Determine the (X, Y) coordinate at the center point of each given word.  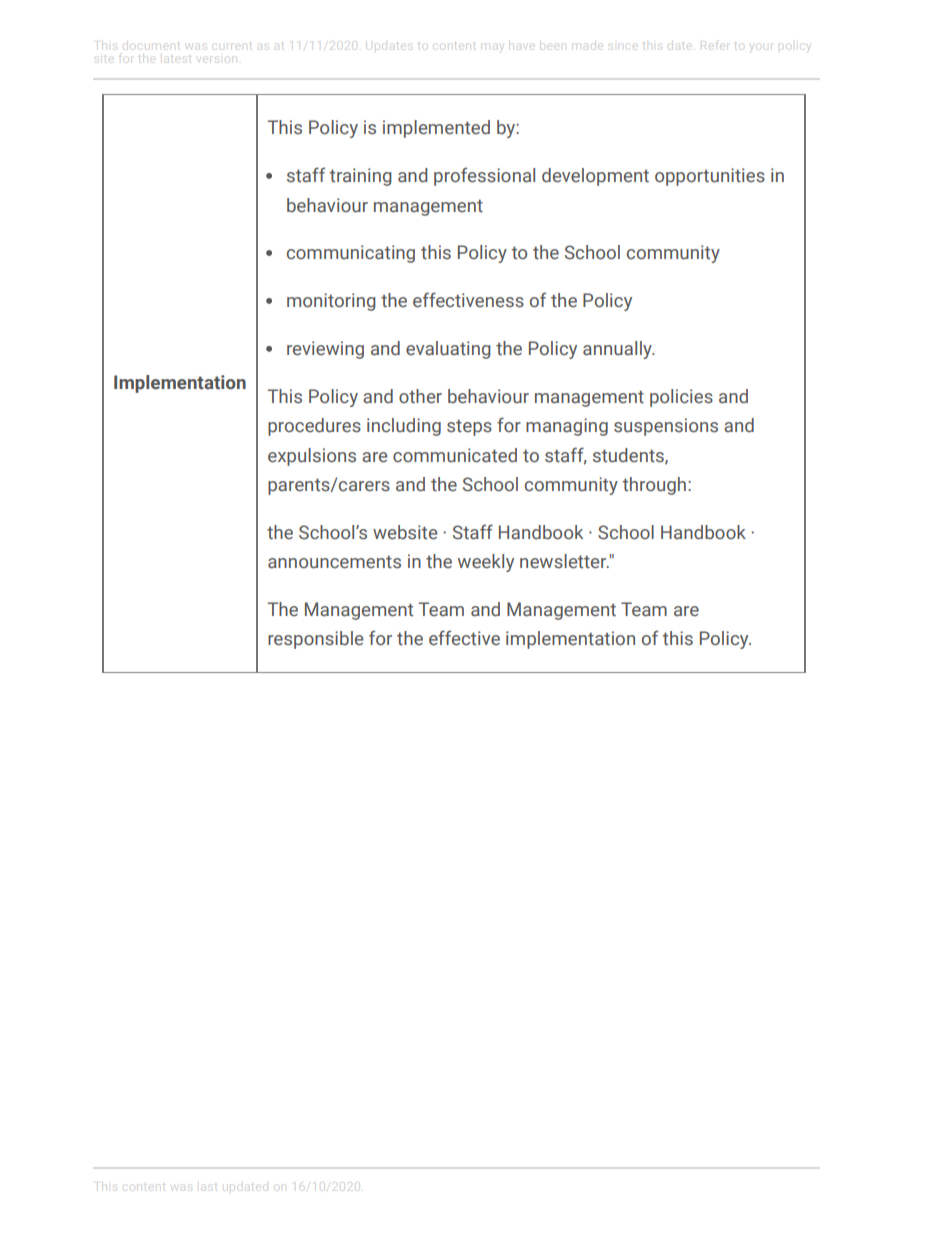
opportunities (710, 177)
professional (484, 176)
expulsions (312, 457)
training (360, 177)
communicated (455, 455)
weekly (486, 563)
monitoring (331, 302)
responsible (315, 640)
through (655, 486)
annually (618, 350)
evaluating (448, 350)
